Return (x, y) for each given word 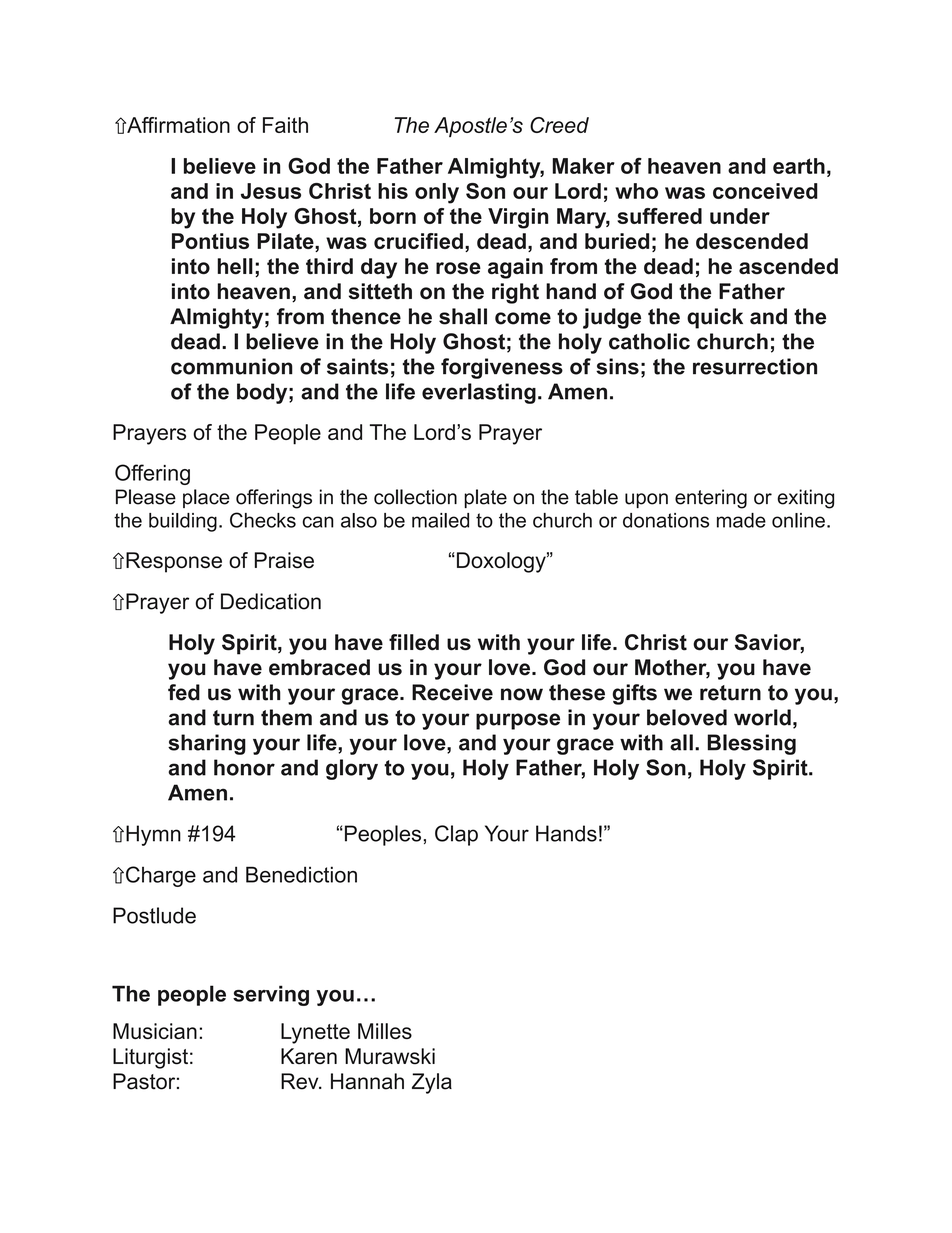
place (206, 498)
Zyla (432, 1083)
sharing (207, 744)
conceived (765, 191)
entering (711, 499)
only (437, 193)
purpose (518, 721)
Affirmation (177, 125)
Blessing (751, 744)
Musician (155, 1031)
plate (485, 498)
